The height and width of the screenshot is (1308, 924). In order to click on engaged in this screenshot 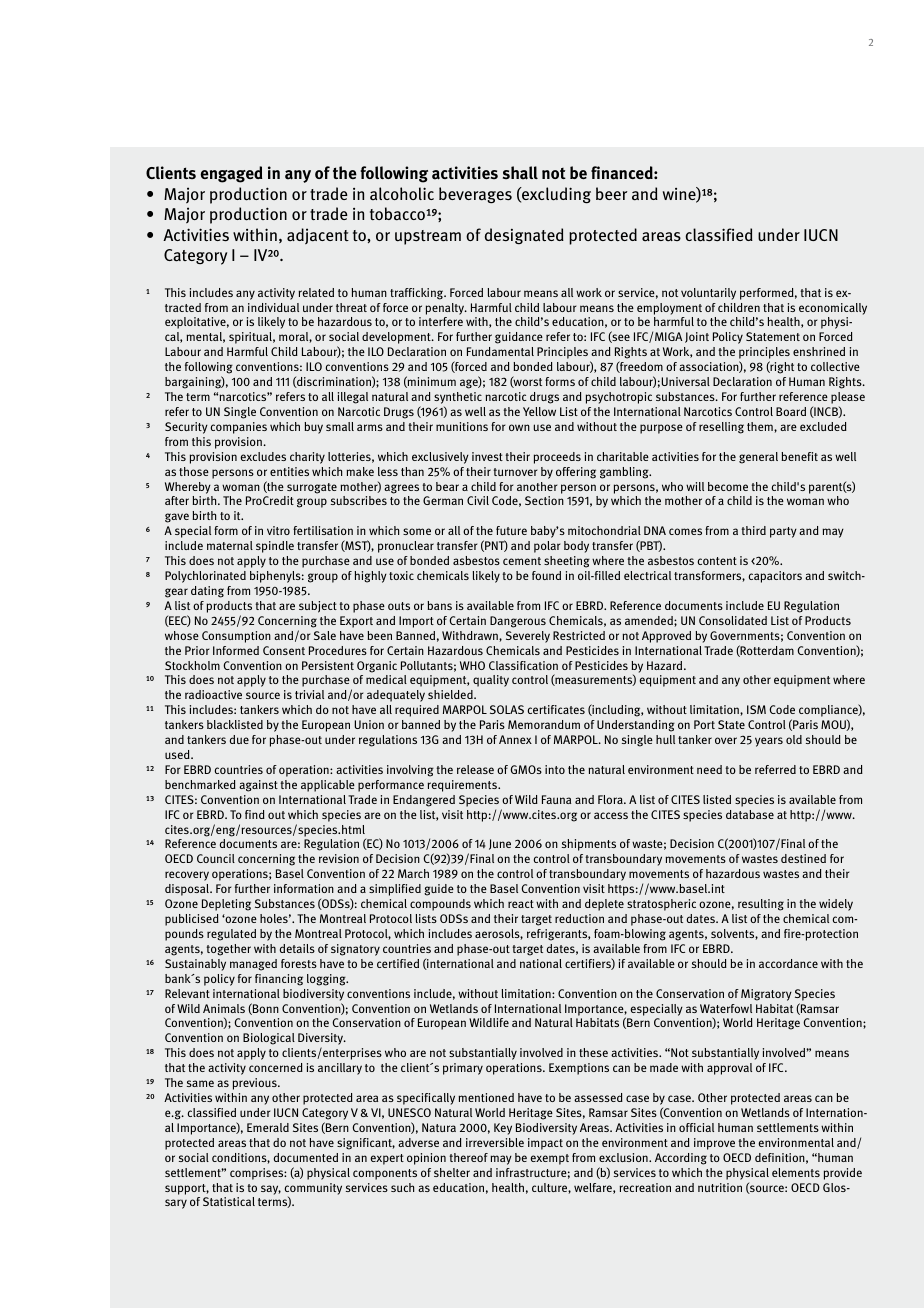, I will do `click(231, 174)`.
